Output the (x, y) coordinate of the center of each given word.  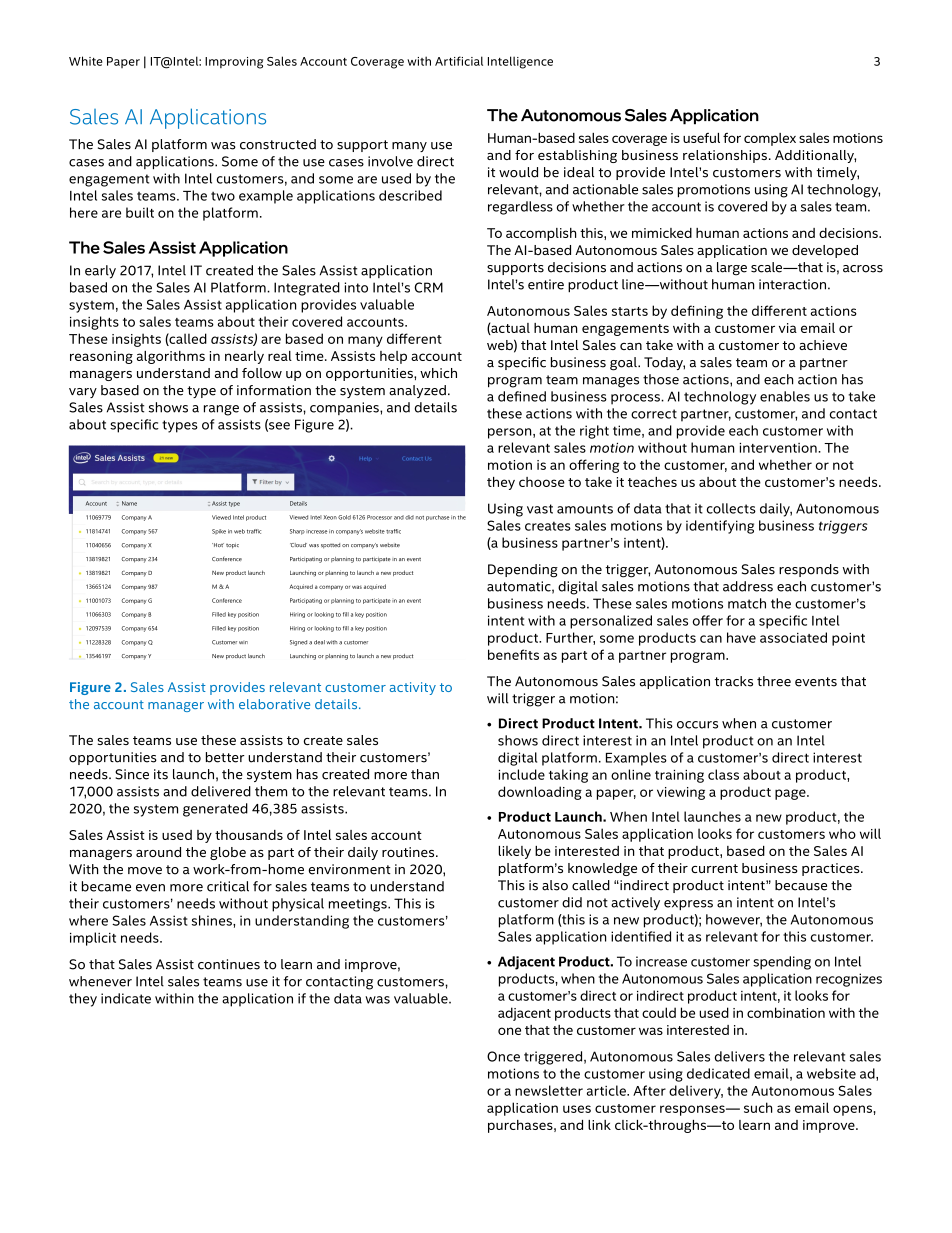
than (425, 774)
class (723, 774)
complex (770, 139)
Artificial (459, 61)
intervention (779, 448)
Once (503, 1056)
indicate (126, 998)
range (221, 410)
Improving (234, 63)
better (225, 757)
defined (522, 396)
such (758, 1107)
